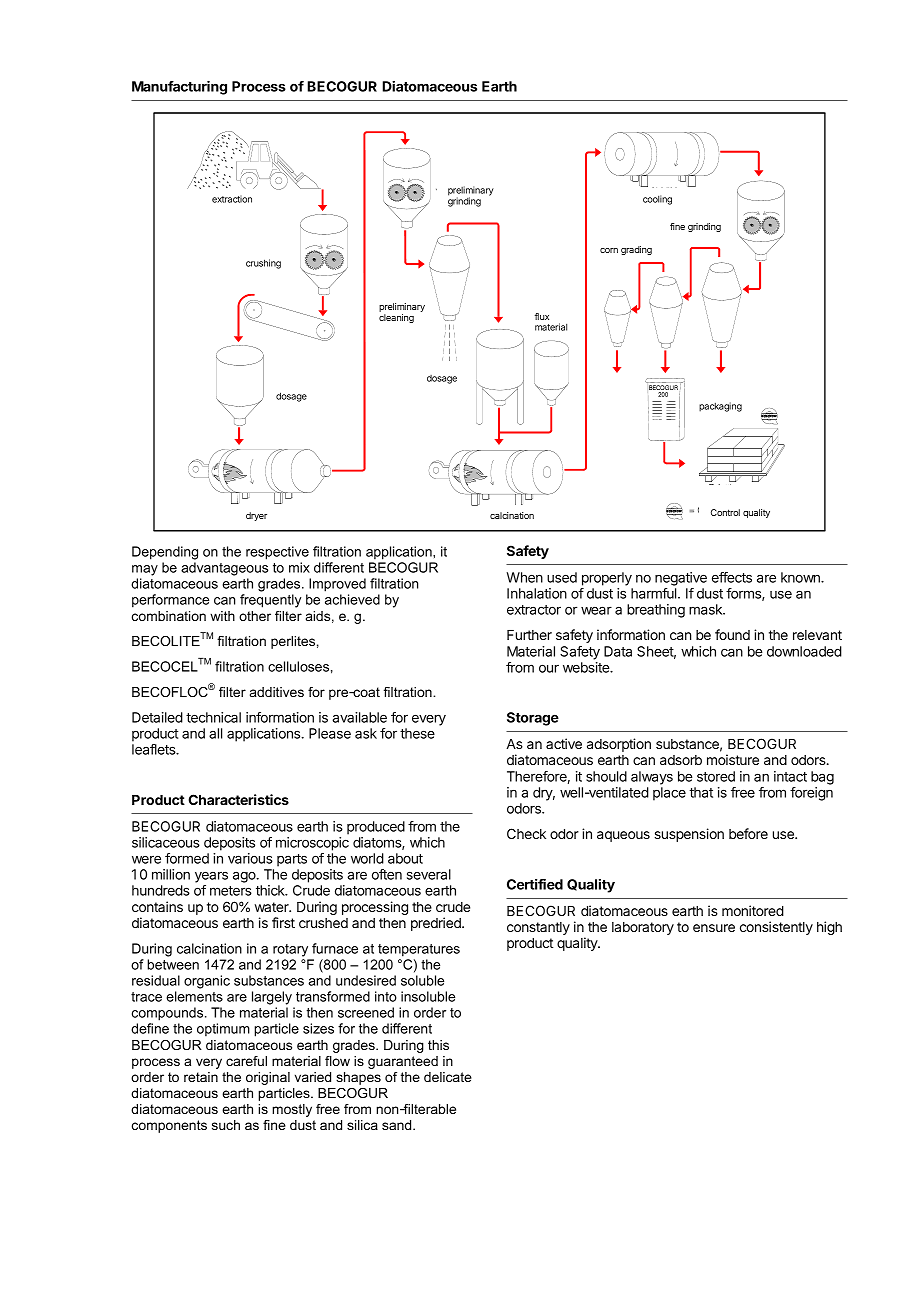 Image resolution: width=924 pixels, height=1308 pixels. Describe the element at coordinates (179, 88) in the screenshot. I see `Manufacturing` at that location.
